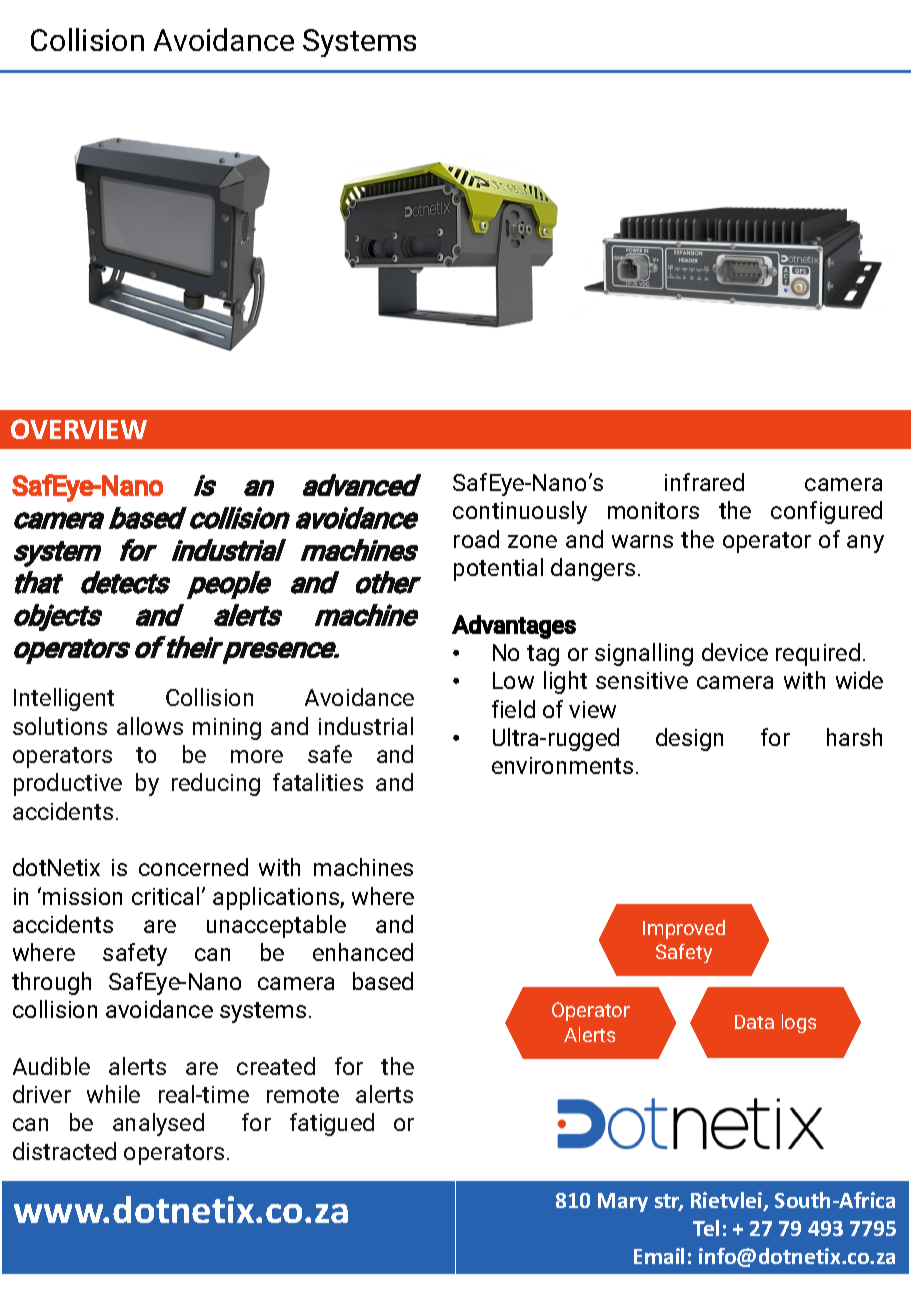 Image resolution: width=911 pixels, height=1316 pixels. What do you see at coordinates (193, 867) in the screenshot?
I see `concerned` at bounding box center [193, 867].
